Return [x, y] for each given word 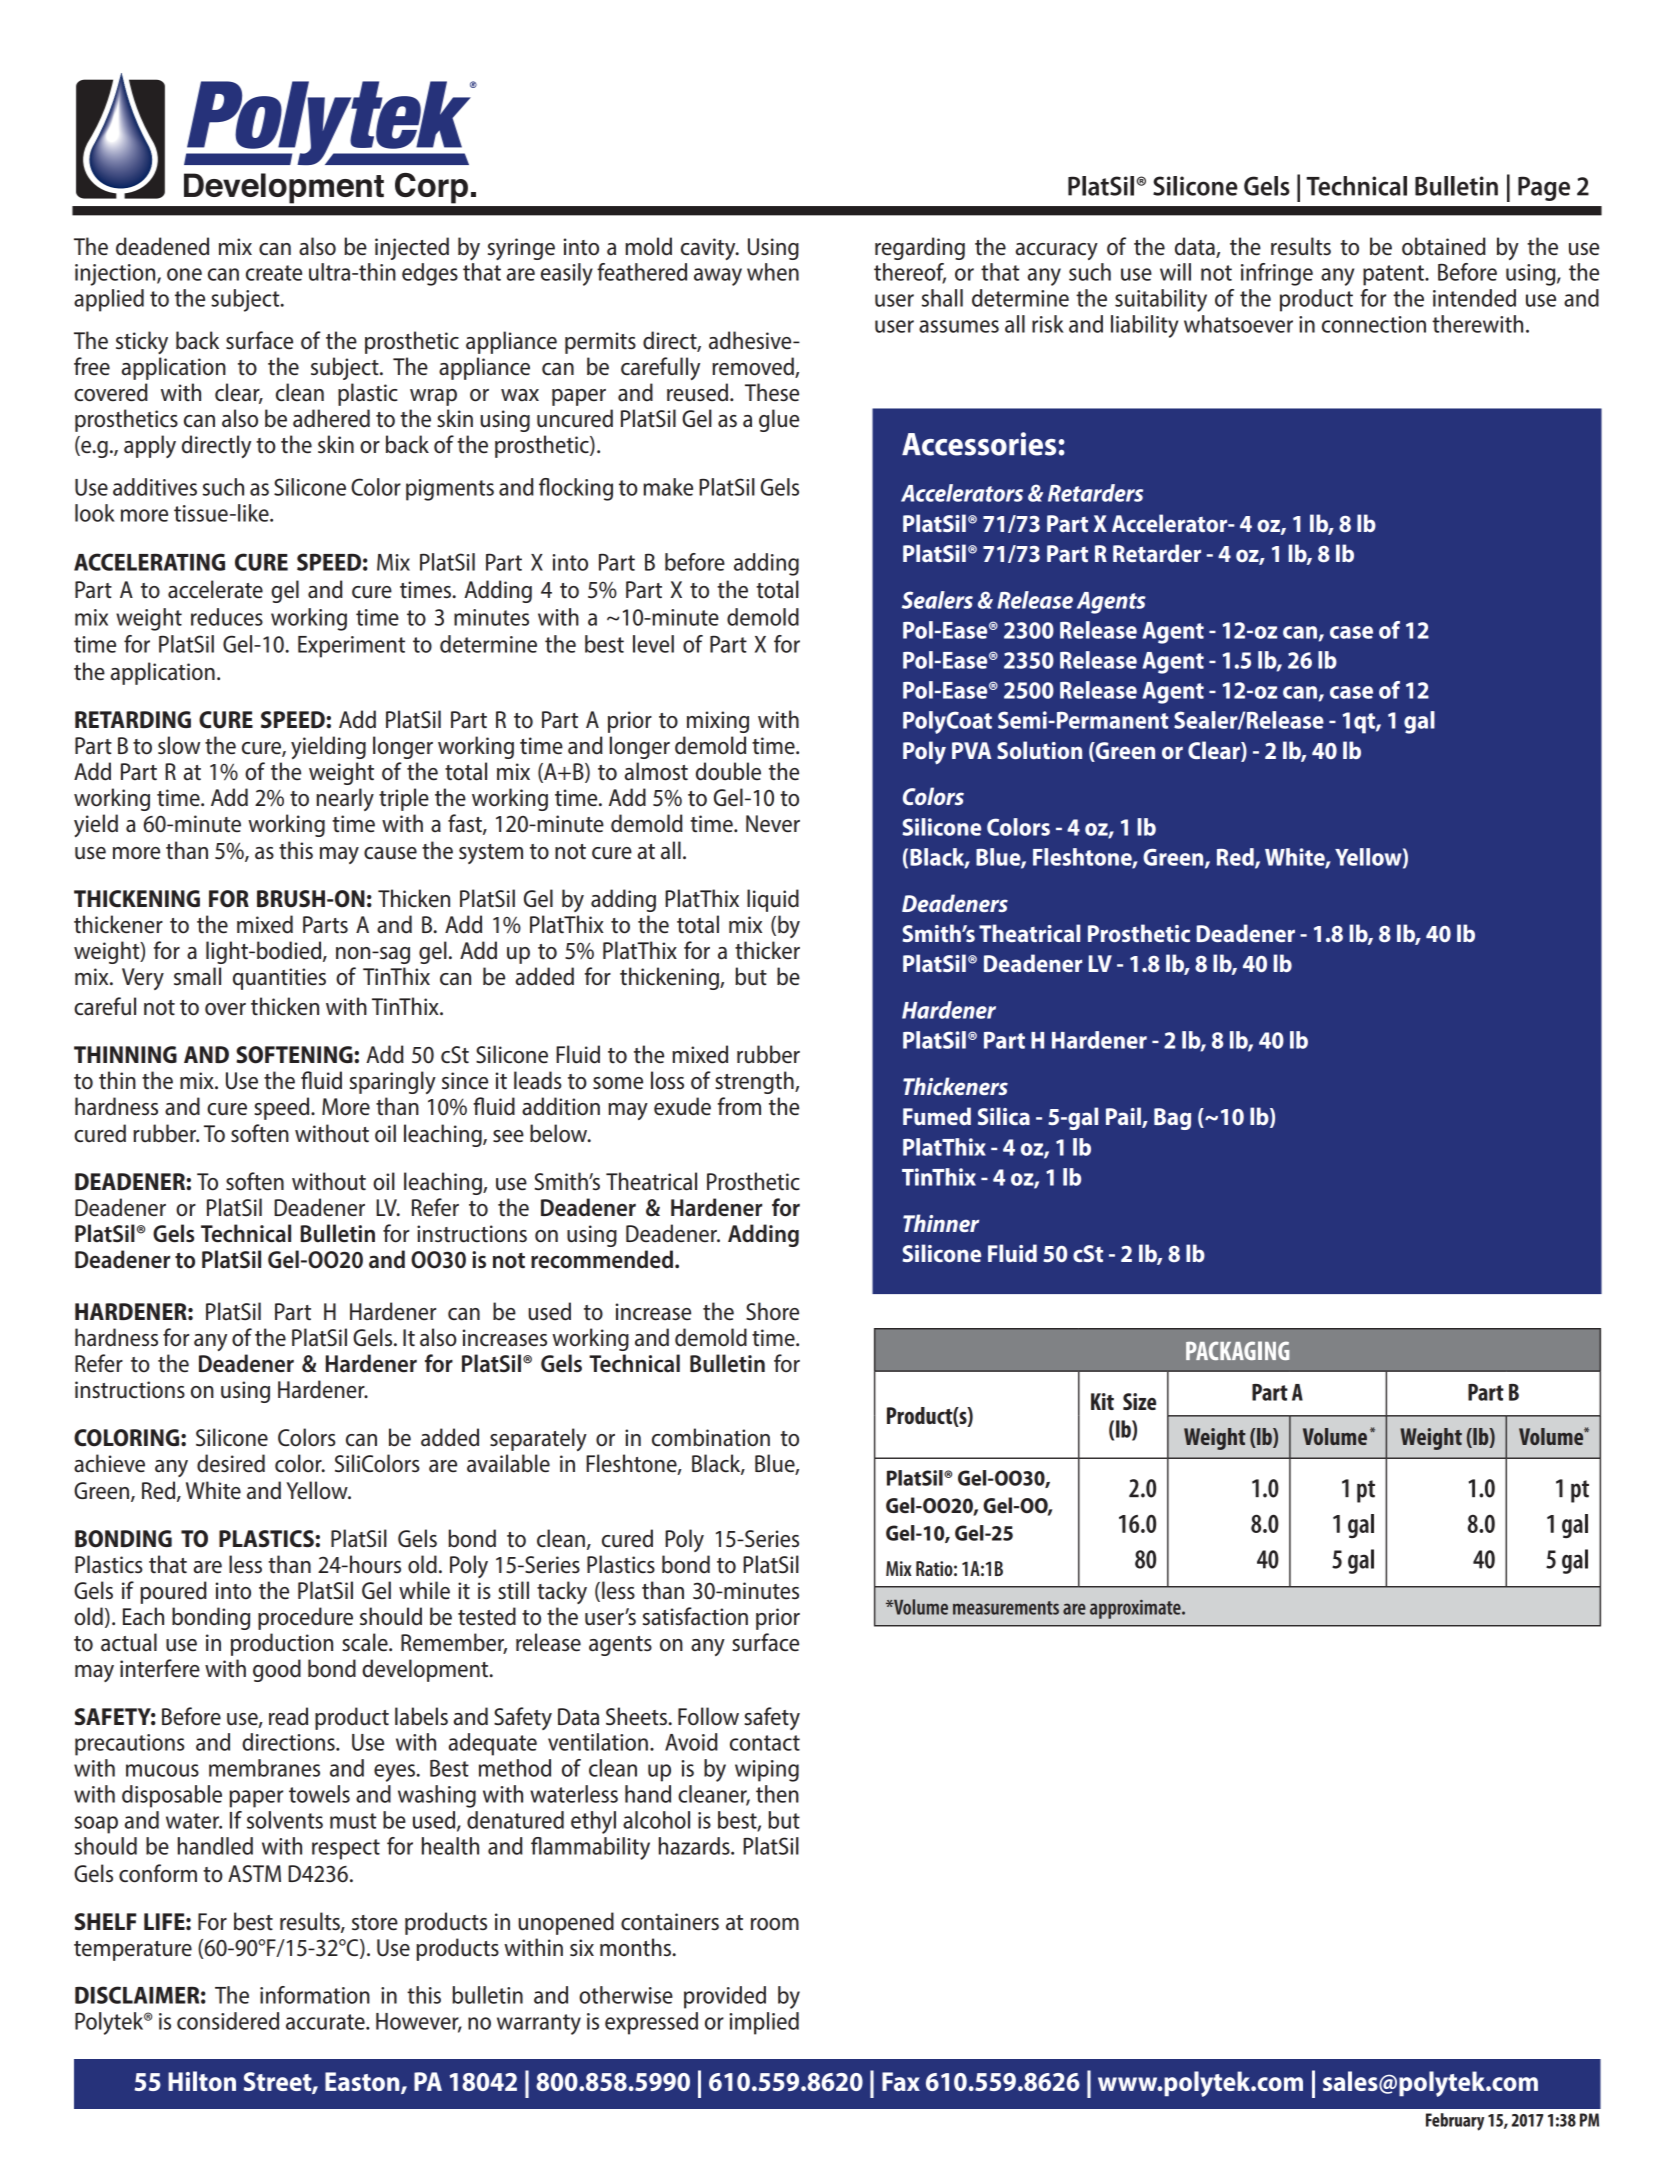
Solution [1039, 750]
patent [1394, 275]
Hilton [202, 2081]
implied [764, 2023]
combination [711, 1437]
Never [773, 823]
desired [231, 1463]
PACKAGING [1237, 1350]
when [773, 272]
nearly [345, 799]
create [274, 273]
